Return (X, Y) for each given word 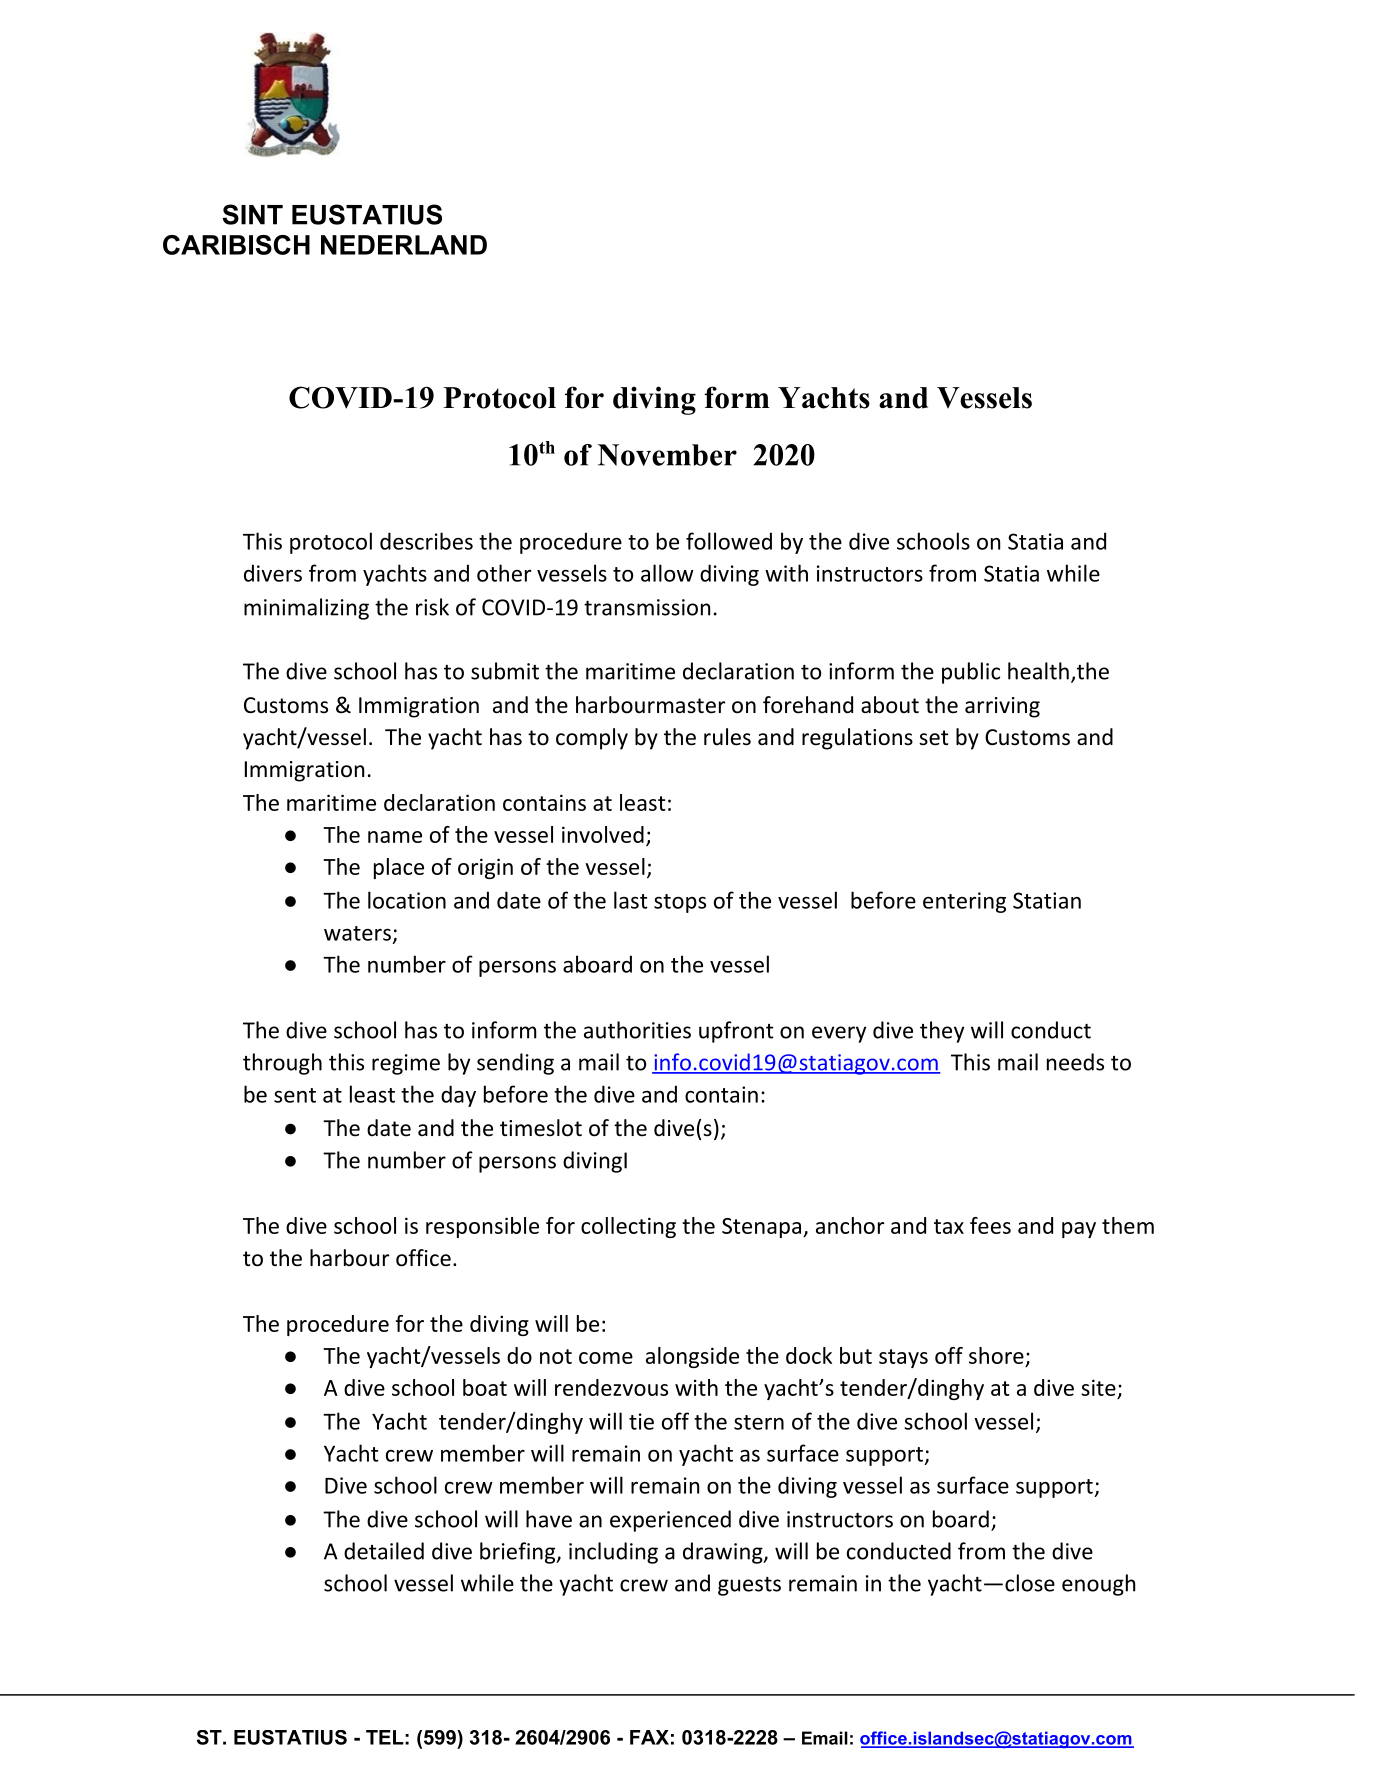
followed (729, 541)
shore (996, 1355)
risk (432, 607)
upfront (736, 1032)
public (971, 673)
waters (357, 933)
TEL (385, 1737)
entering (964, 902)
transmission (647, 607)
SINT (253, 214)
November (667, 455)
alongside (692, 1357)
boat (485, 1387)
